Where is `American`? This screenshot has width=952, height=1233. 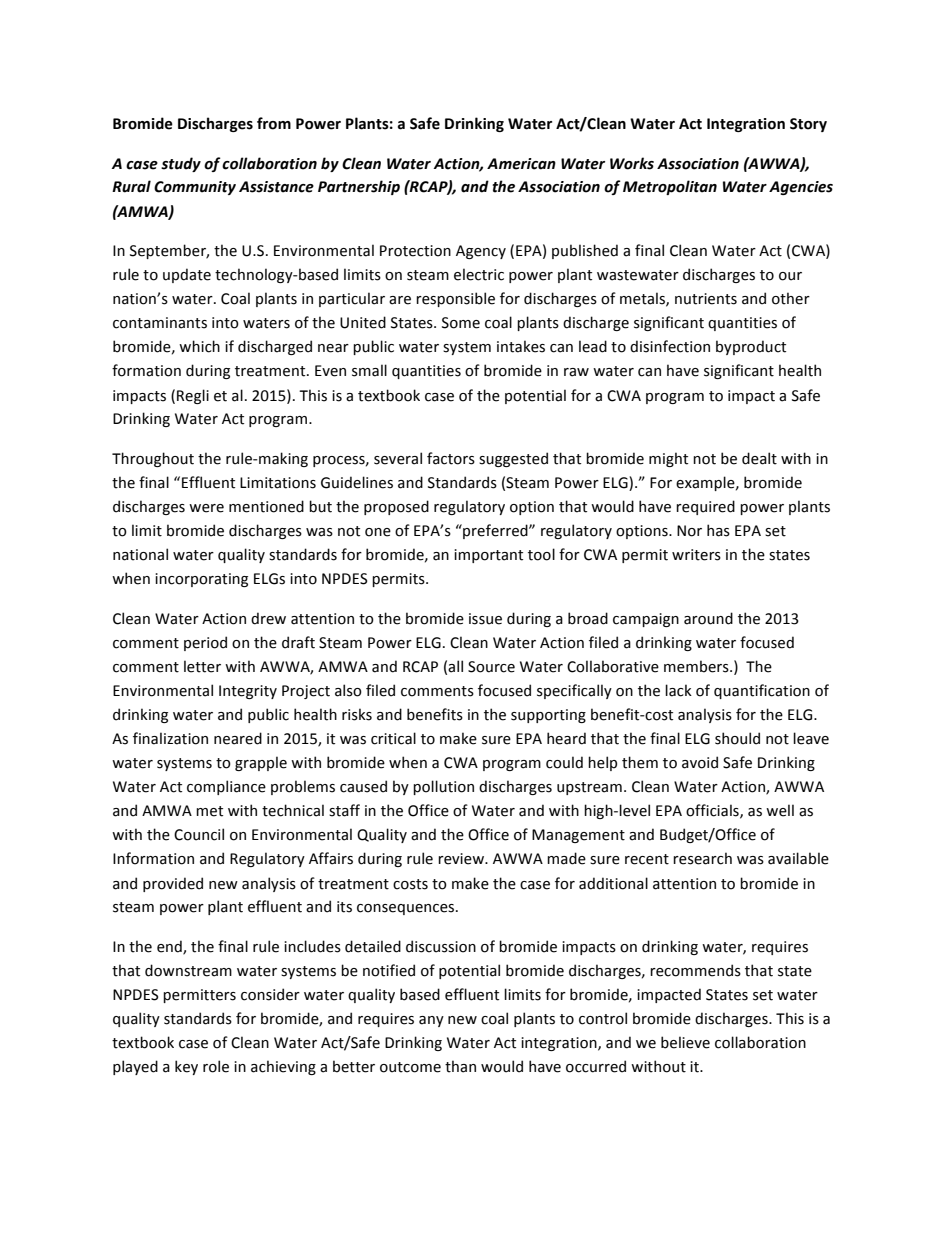
American is located at coordinates (521, 164).
